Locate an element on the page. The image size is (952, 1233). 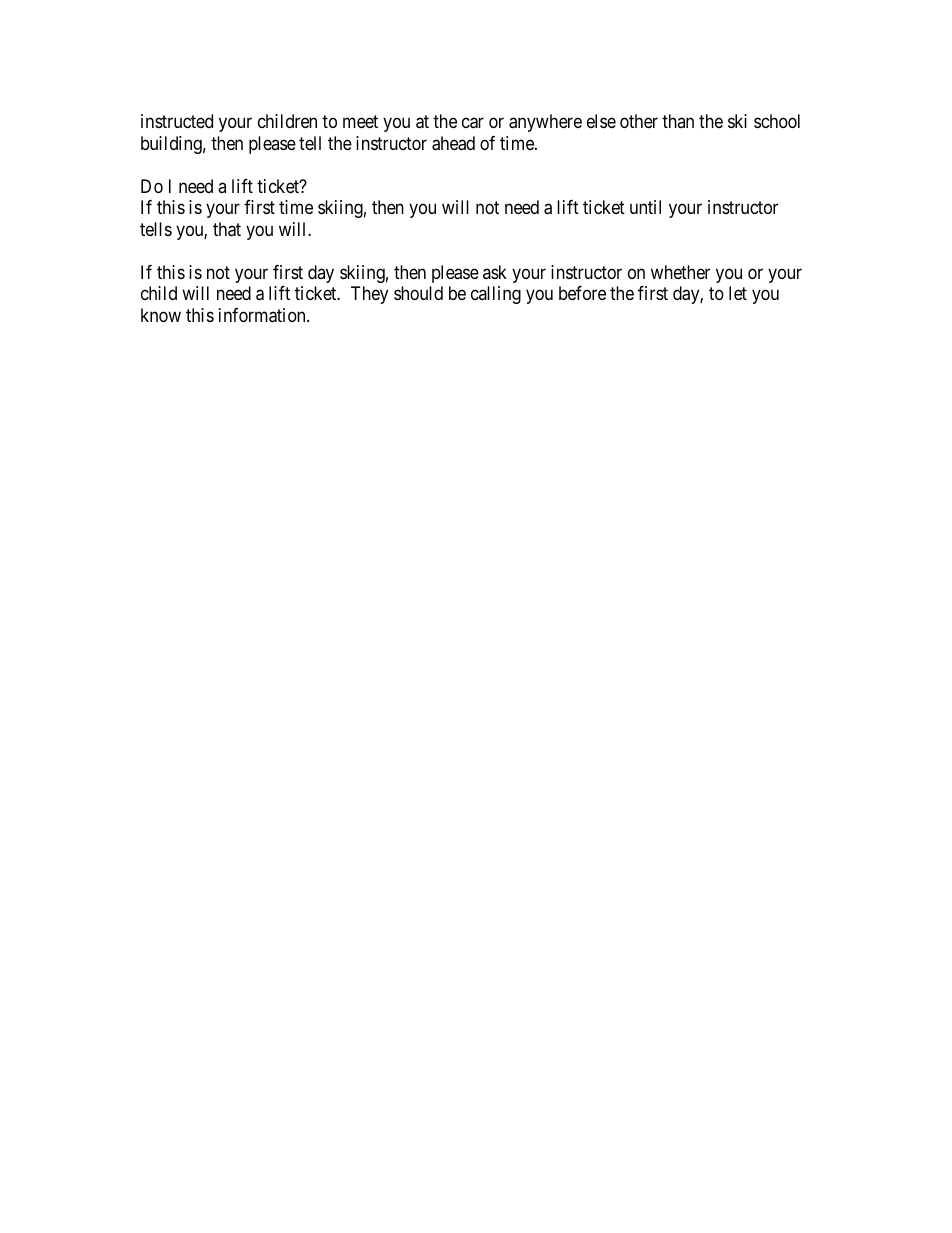
information is located at coordinates (263, 315).
